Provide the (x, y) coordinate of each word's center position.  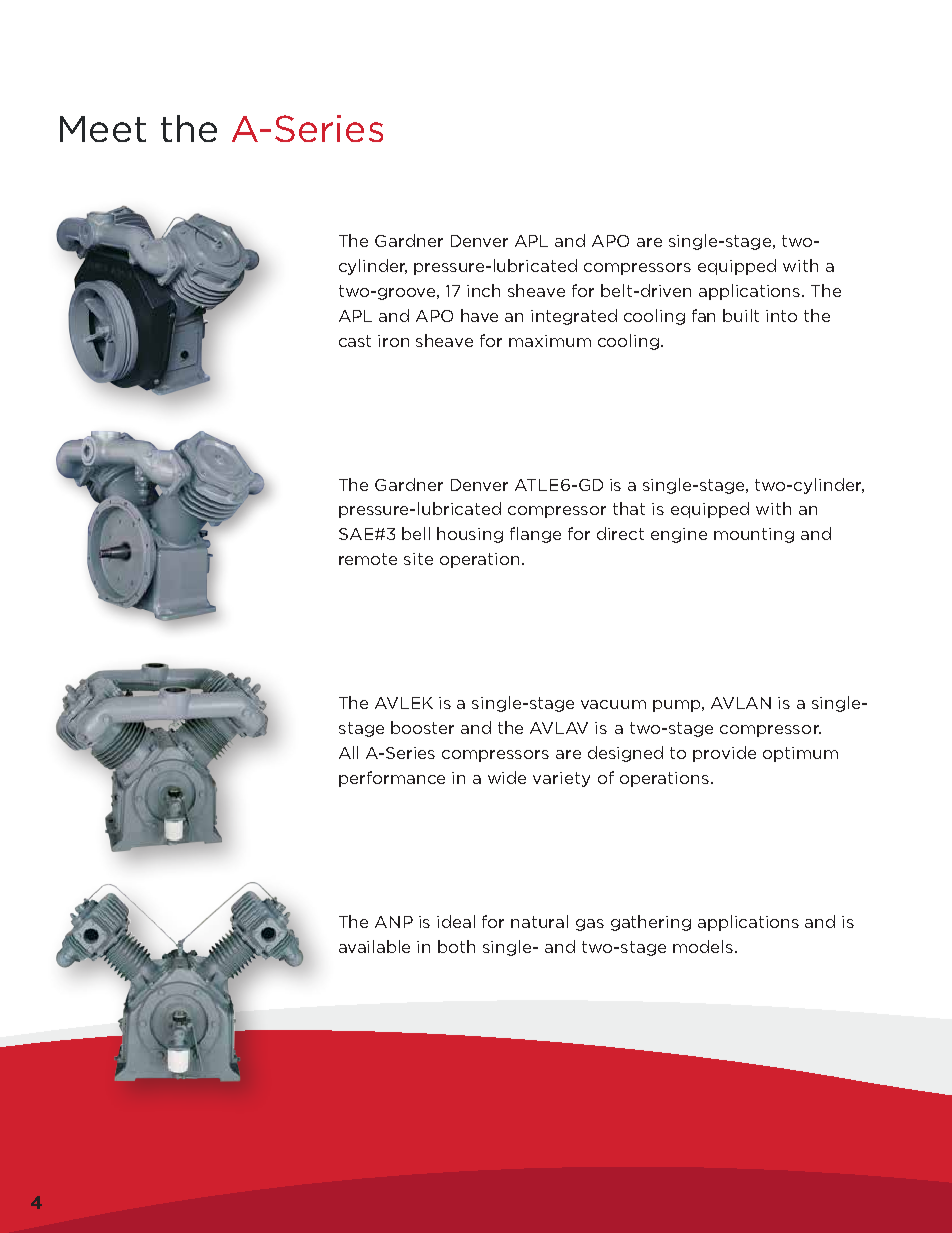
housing (470, 535)
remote (368, 559)
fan (703, 315)
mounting (754, 535)
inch (483, 290)
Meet (103, 129)
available (374, 946)
